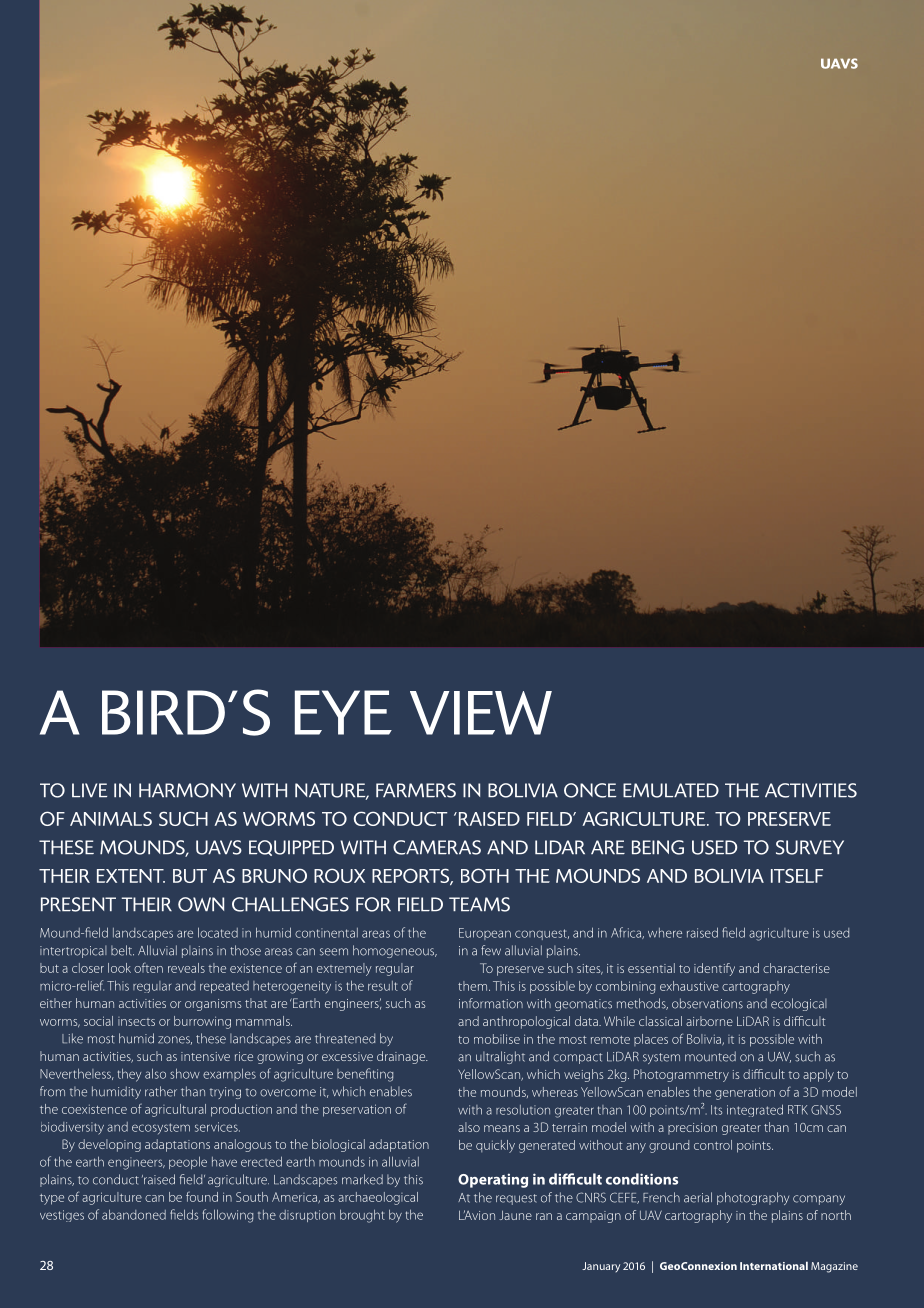 The height and width of the page is (1308, 924). Describe the element at coordinates (481, 713) in the page. I see `VIEW` at that location.
